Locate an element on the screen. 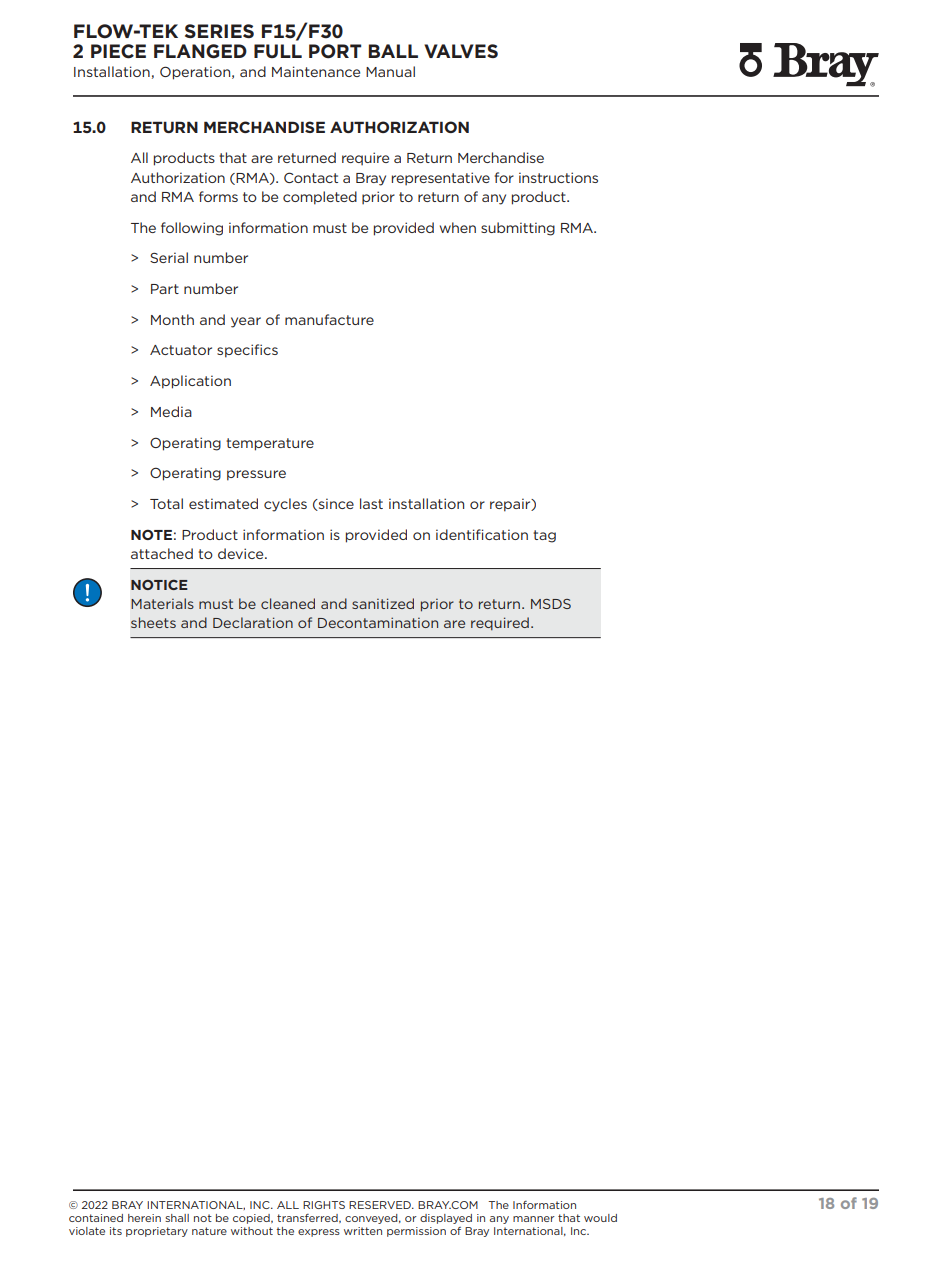 The image size is (952, 1267). last is located at coordinates (371, 503).
